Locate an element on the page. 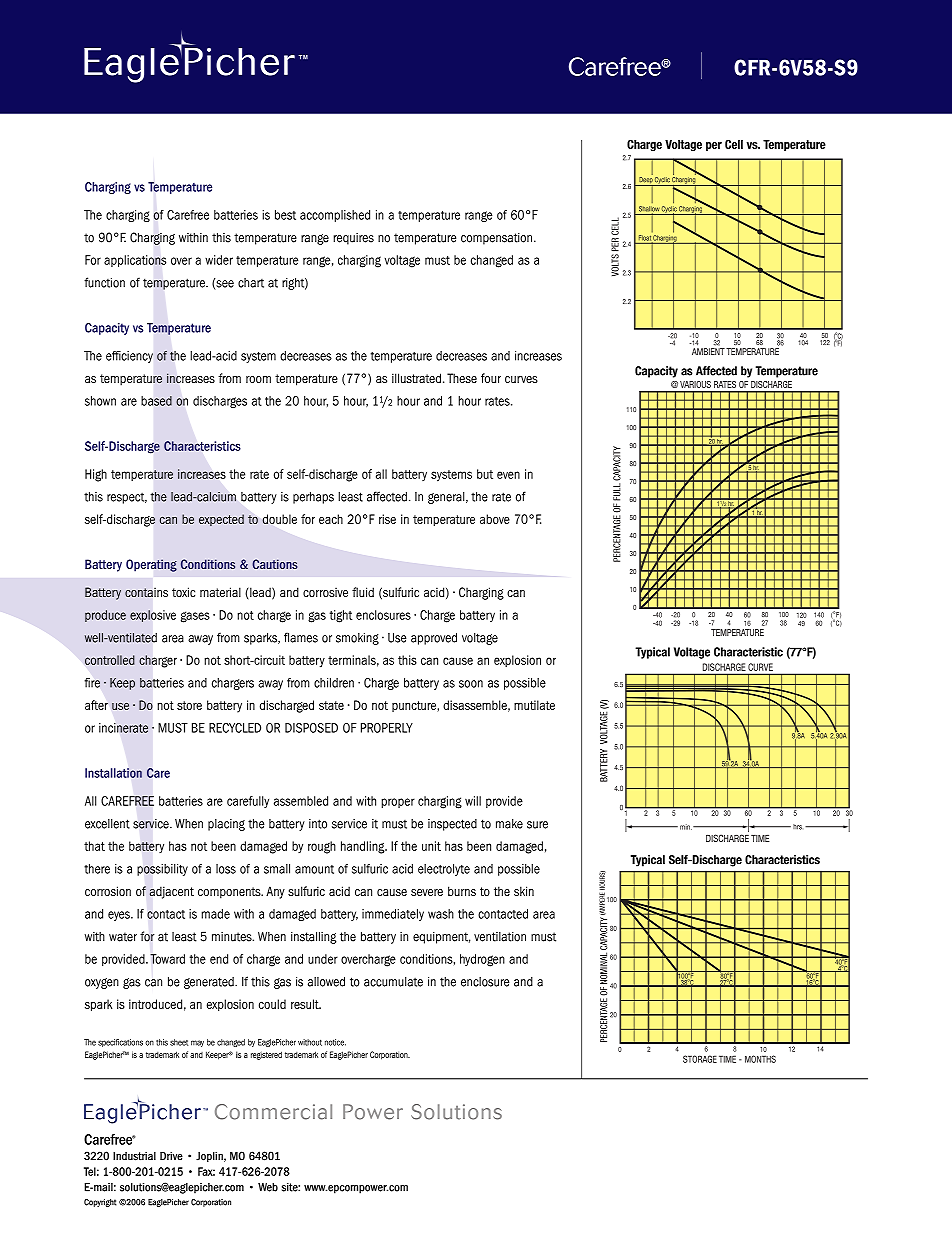 The height and width of the image is (1233, 952). wash is located at coordinates (441, 914).
